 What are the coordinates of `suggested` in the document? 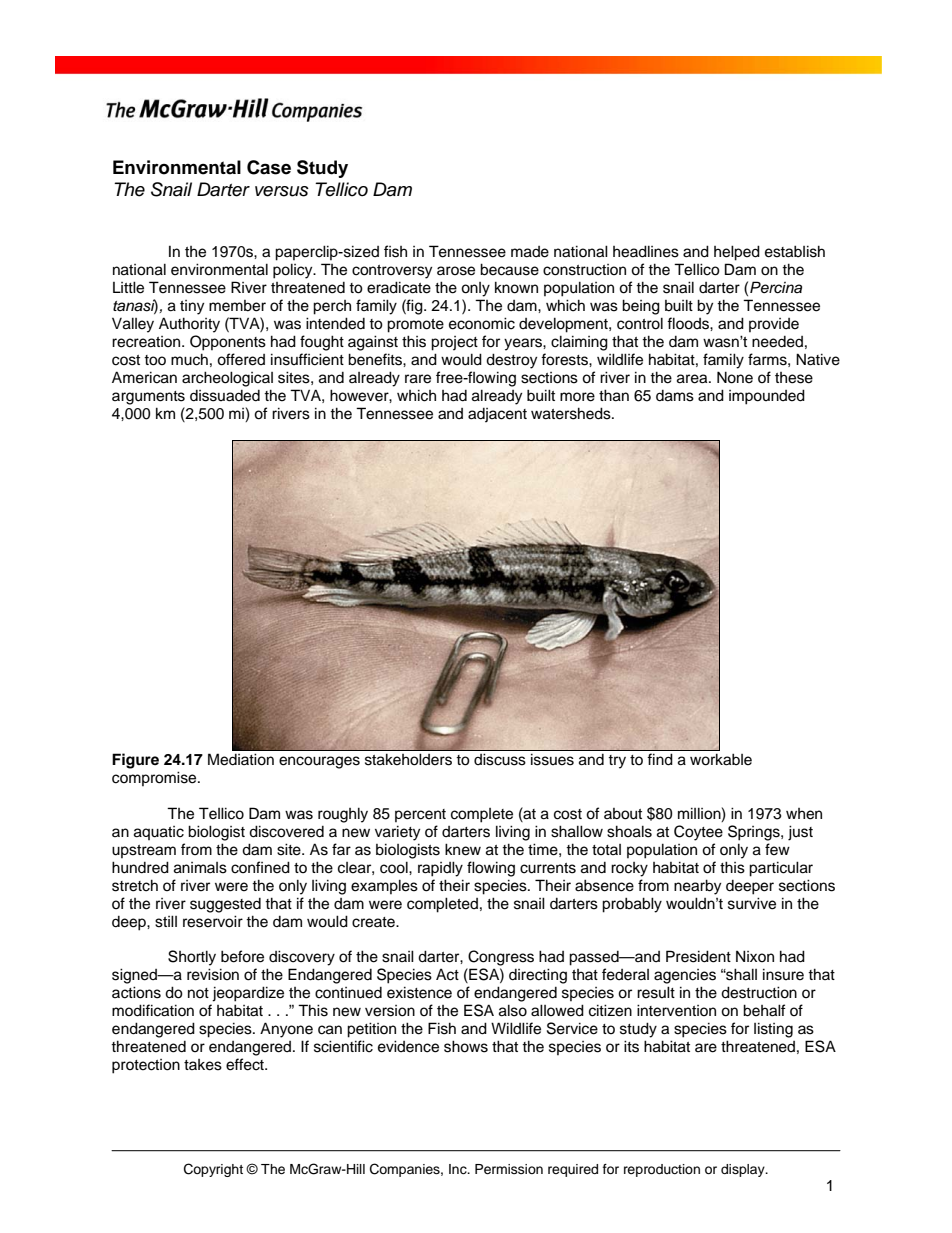 It's located at (225, 905).
